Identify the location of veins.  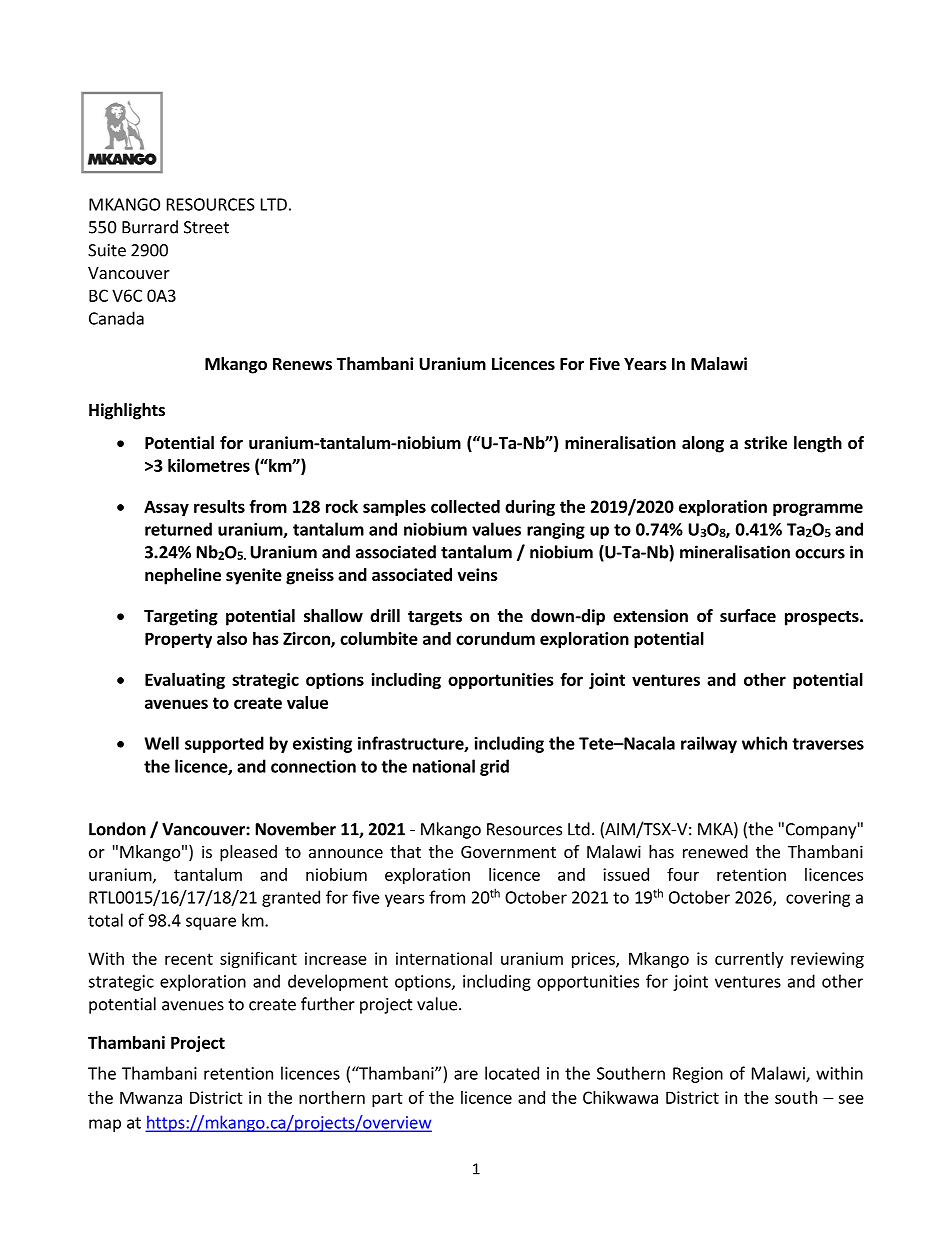
(477, 575).
